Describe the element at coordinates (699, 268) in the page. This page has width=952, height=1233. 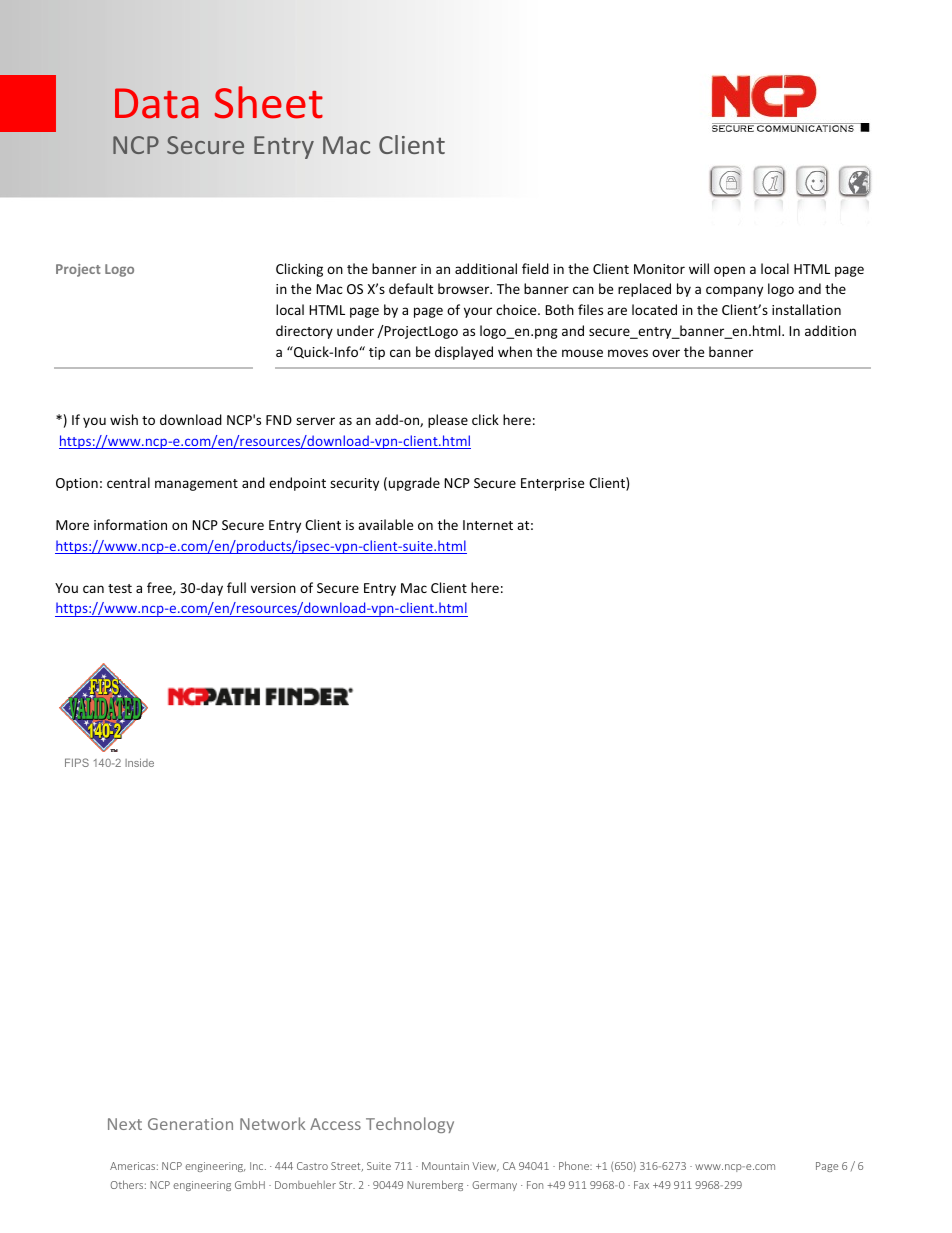
I see `will` at that location.
